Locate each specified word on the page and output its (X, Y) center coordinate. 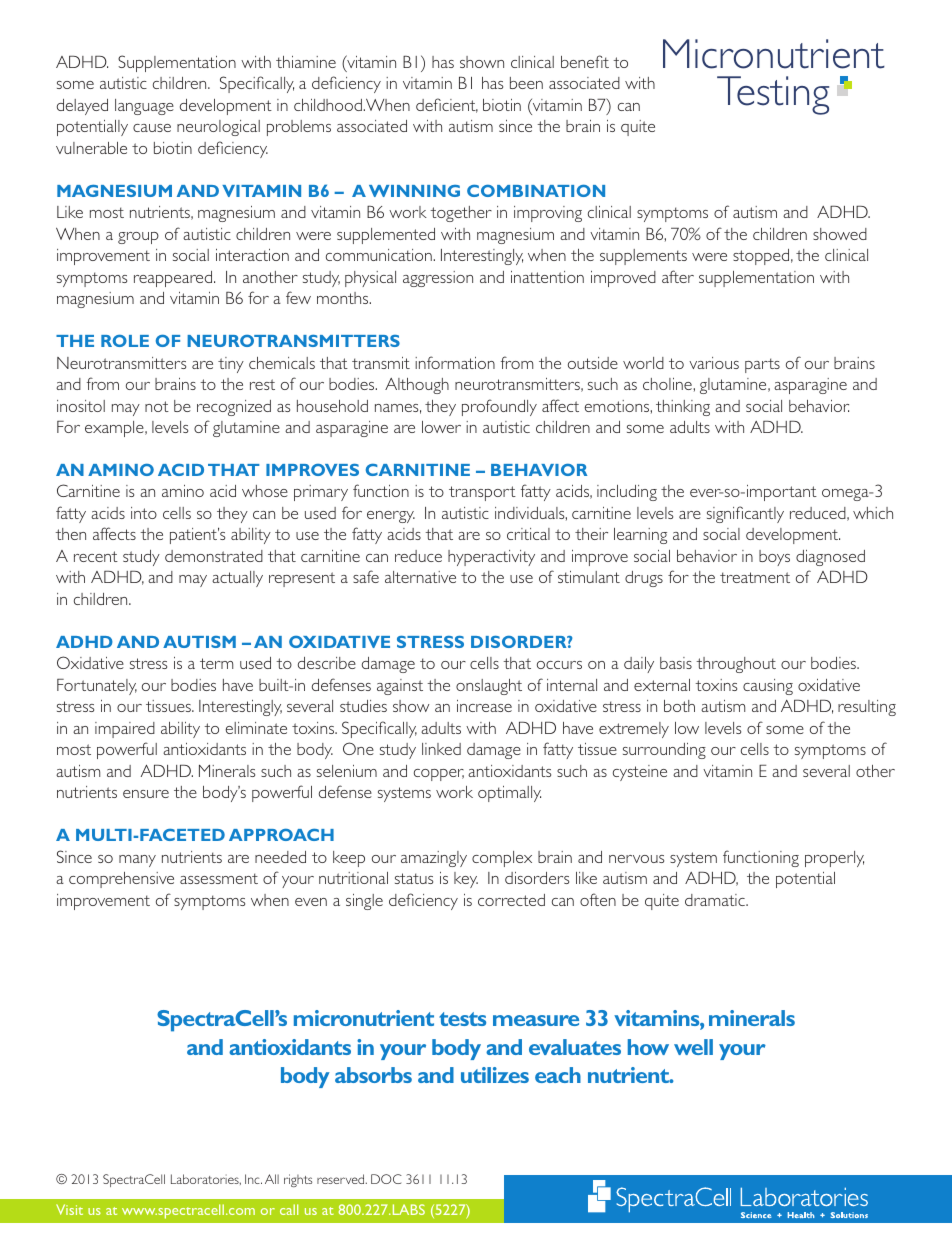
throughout (736, 665)
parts (762, 365)
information (455, 362)
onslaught (489, 687)
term (216, 663)
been (526, 83)
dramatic (716, 900)
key (466, 880)
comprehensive (121, 880)
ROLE (125, 340)
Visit (69, 1209)
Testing (773, 95)
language (144, 107)
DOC (386, 1179)
